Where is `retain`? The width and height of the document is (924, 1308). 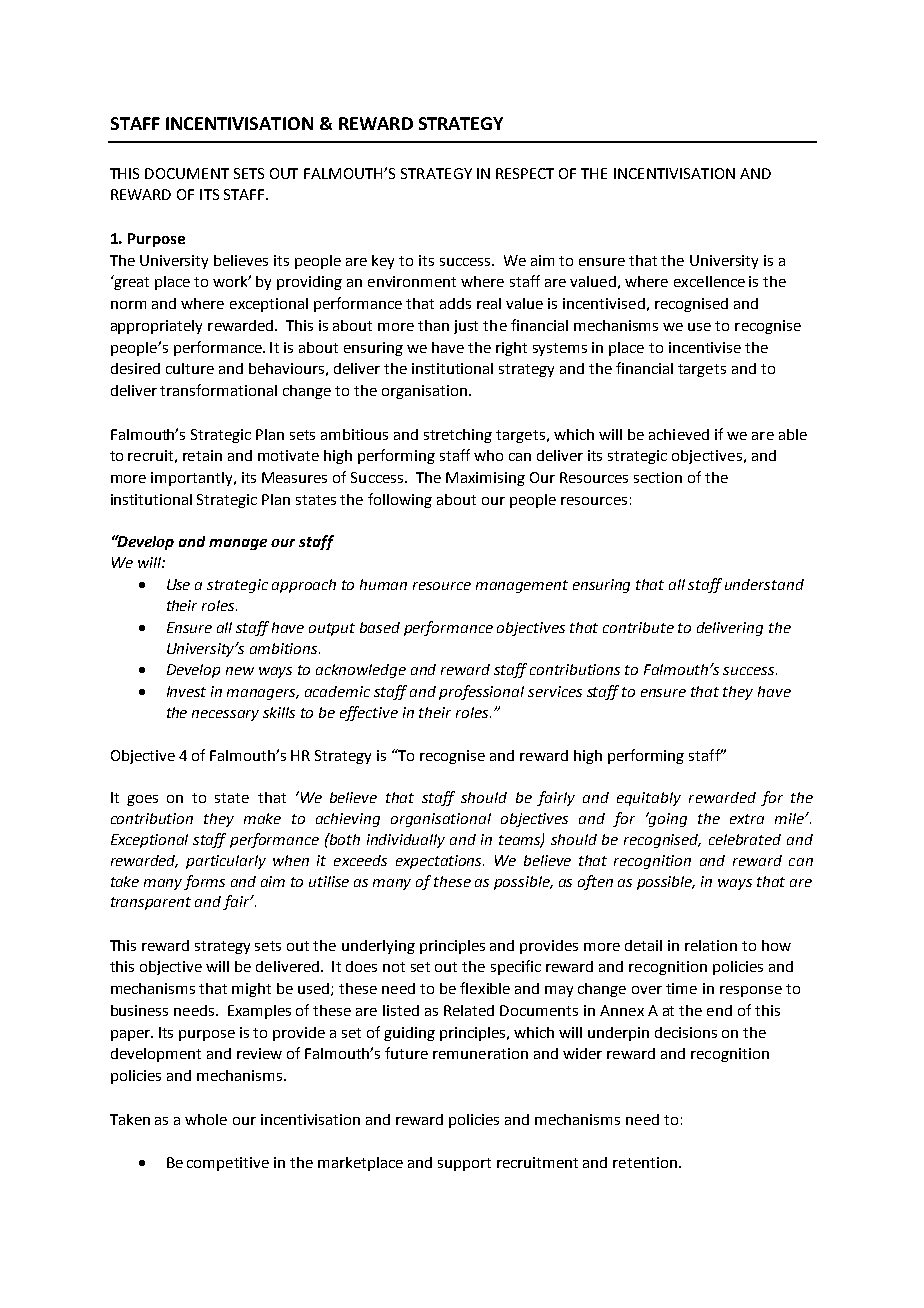
retain is located at coordinates (202, 455).
